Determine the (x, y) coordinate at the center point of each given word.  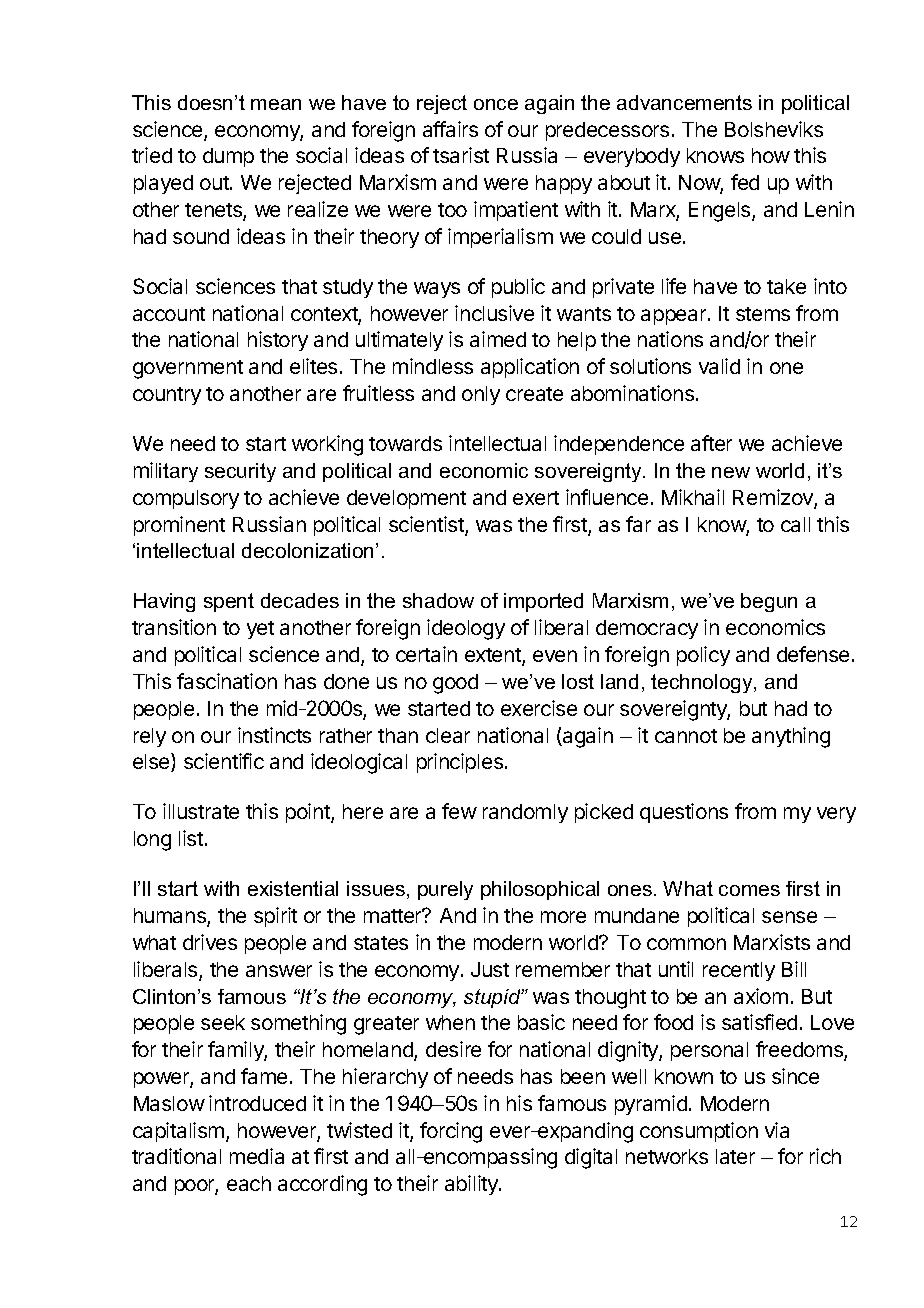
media (257, 1156)
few (459, 811)
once (496, 104)
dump (228, 157)
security (240, 472)
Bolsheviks (774, 129)
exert (536, 498)
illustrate (201, 811)
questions (684, 813)
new (731, 472)
